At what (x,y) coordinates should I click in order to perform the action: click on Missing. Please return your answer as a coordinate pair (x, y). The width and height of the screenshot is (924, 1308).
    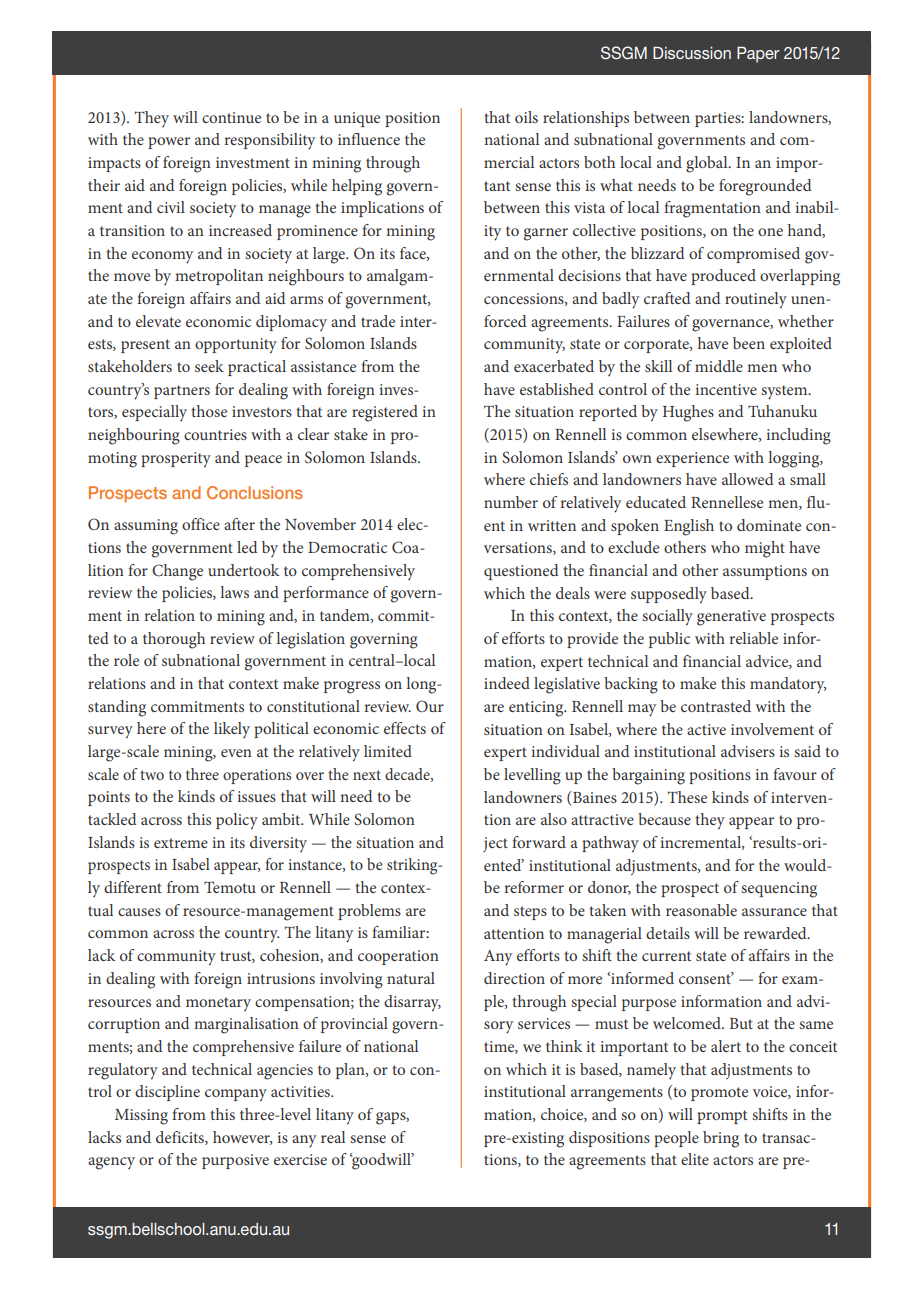
    Looking at the image, I should click on (141, 1117).
